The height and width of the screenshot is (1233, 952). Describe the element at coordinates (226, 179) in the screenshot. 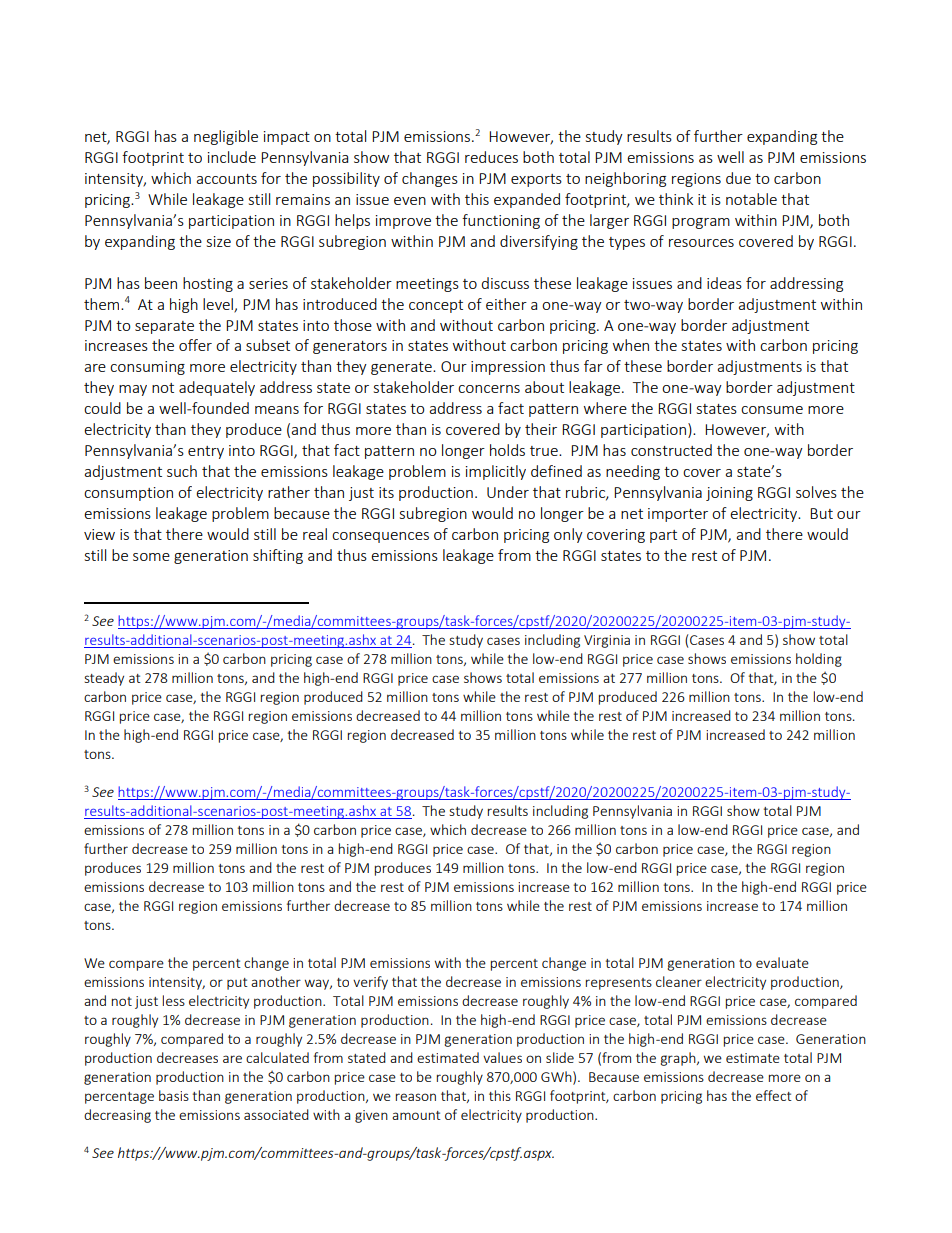

I see `accounts` at that location.
